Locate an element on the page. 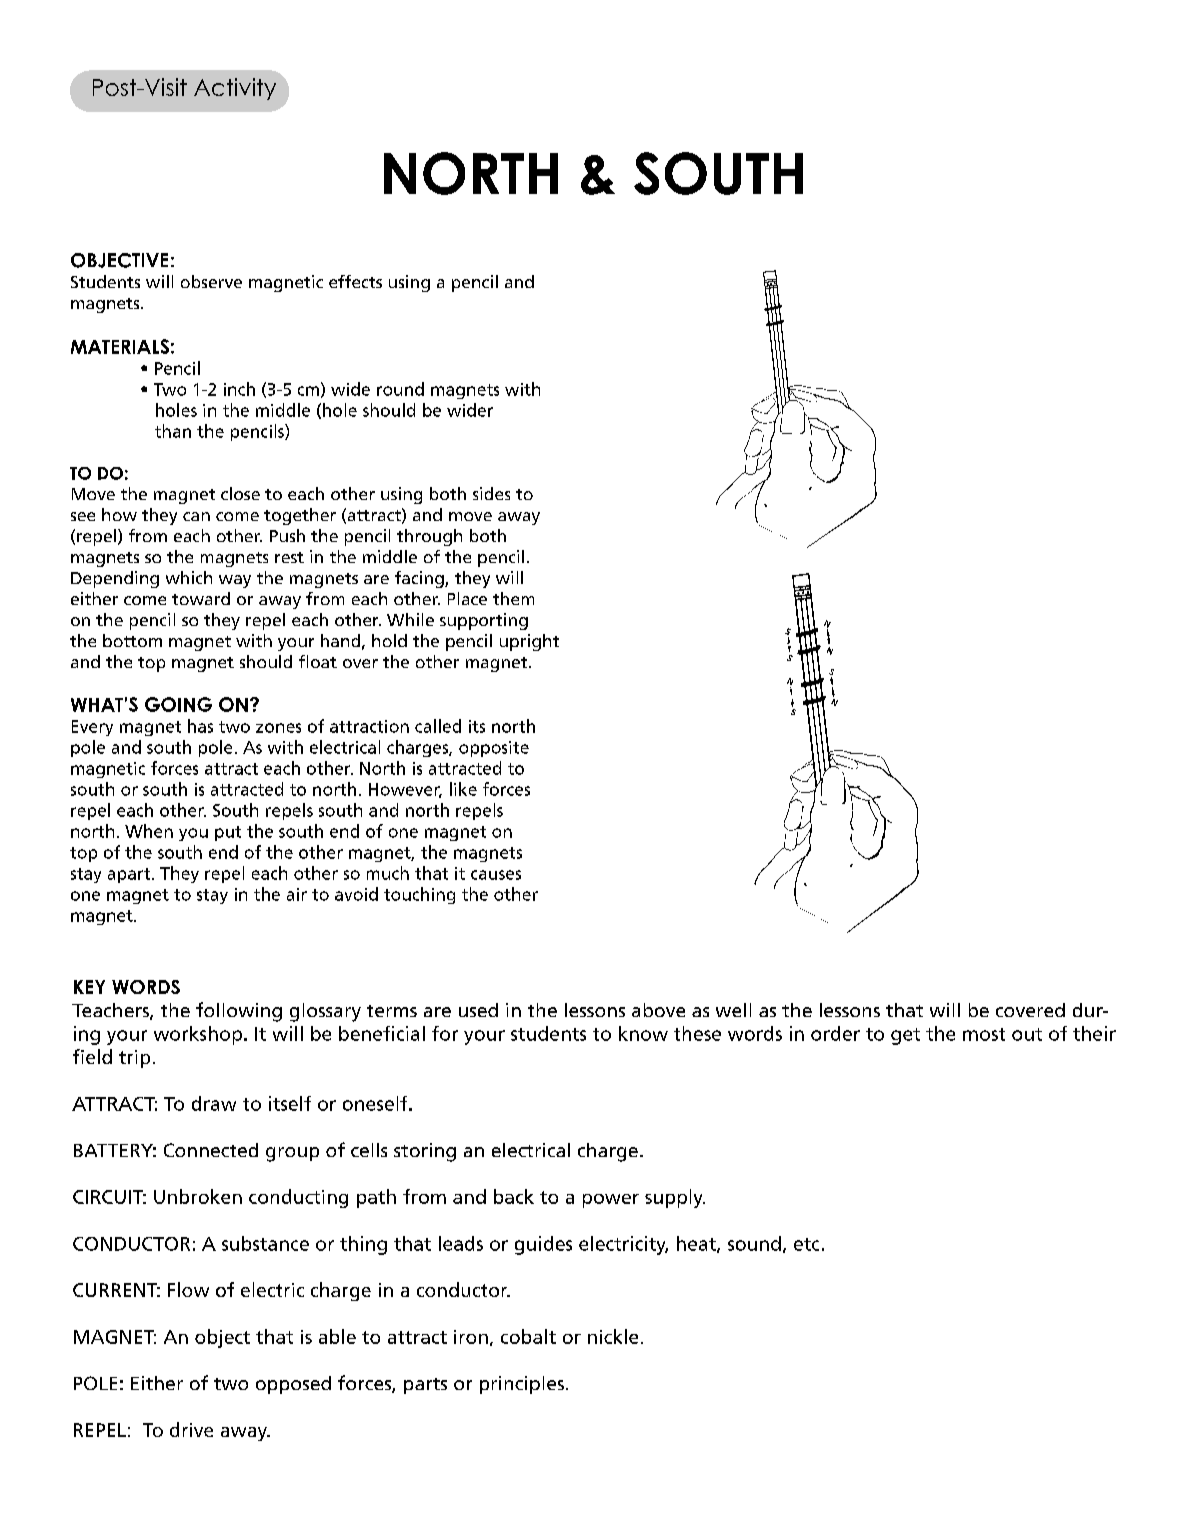  round is located at coordinates (400, 389).
